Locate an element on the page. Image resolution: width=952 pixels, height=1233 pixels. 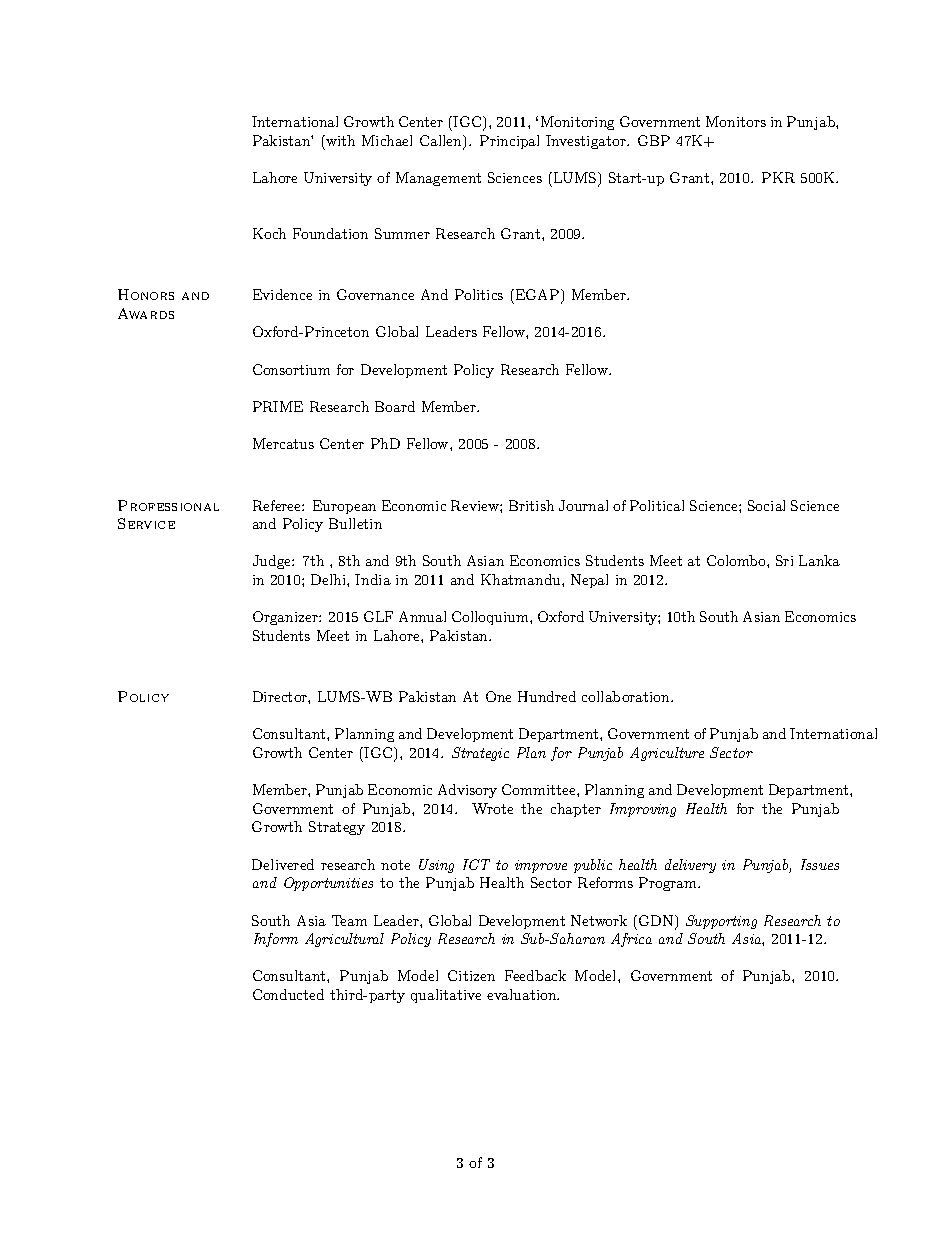
Strategy is located at coordinates (337, 828).
